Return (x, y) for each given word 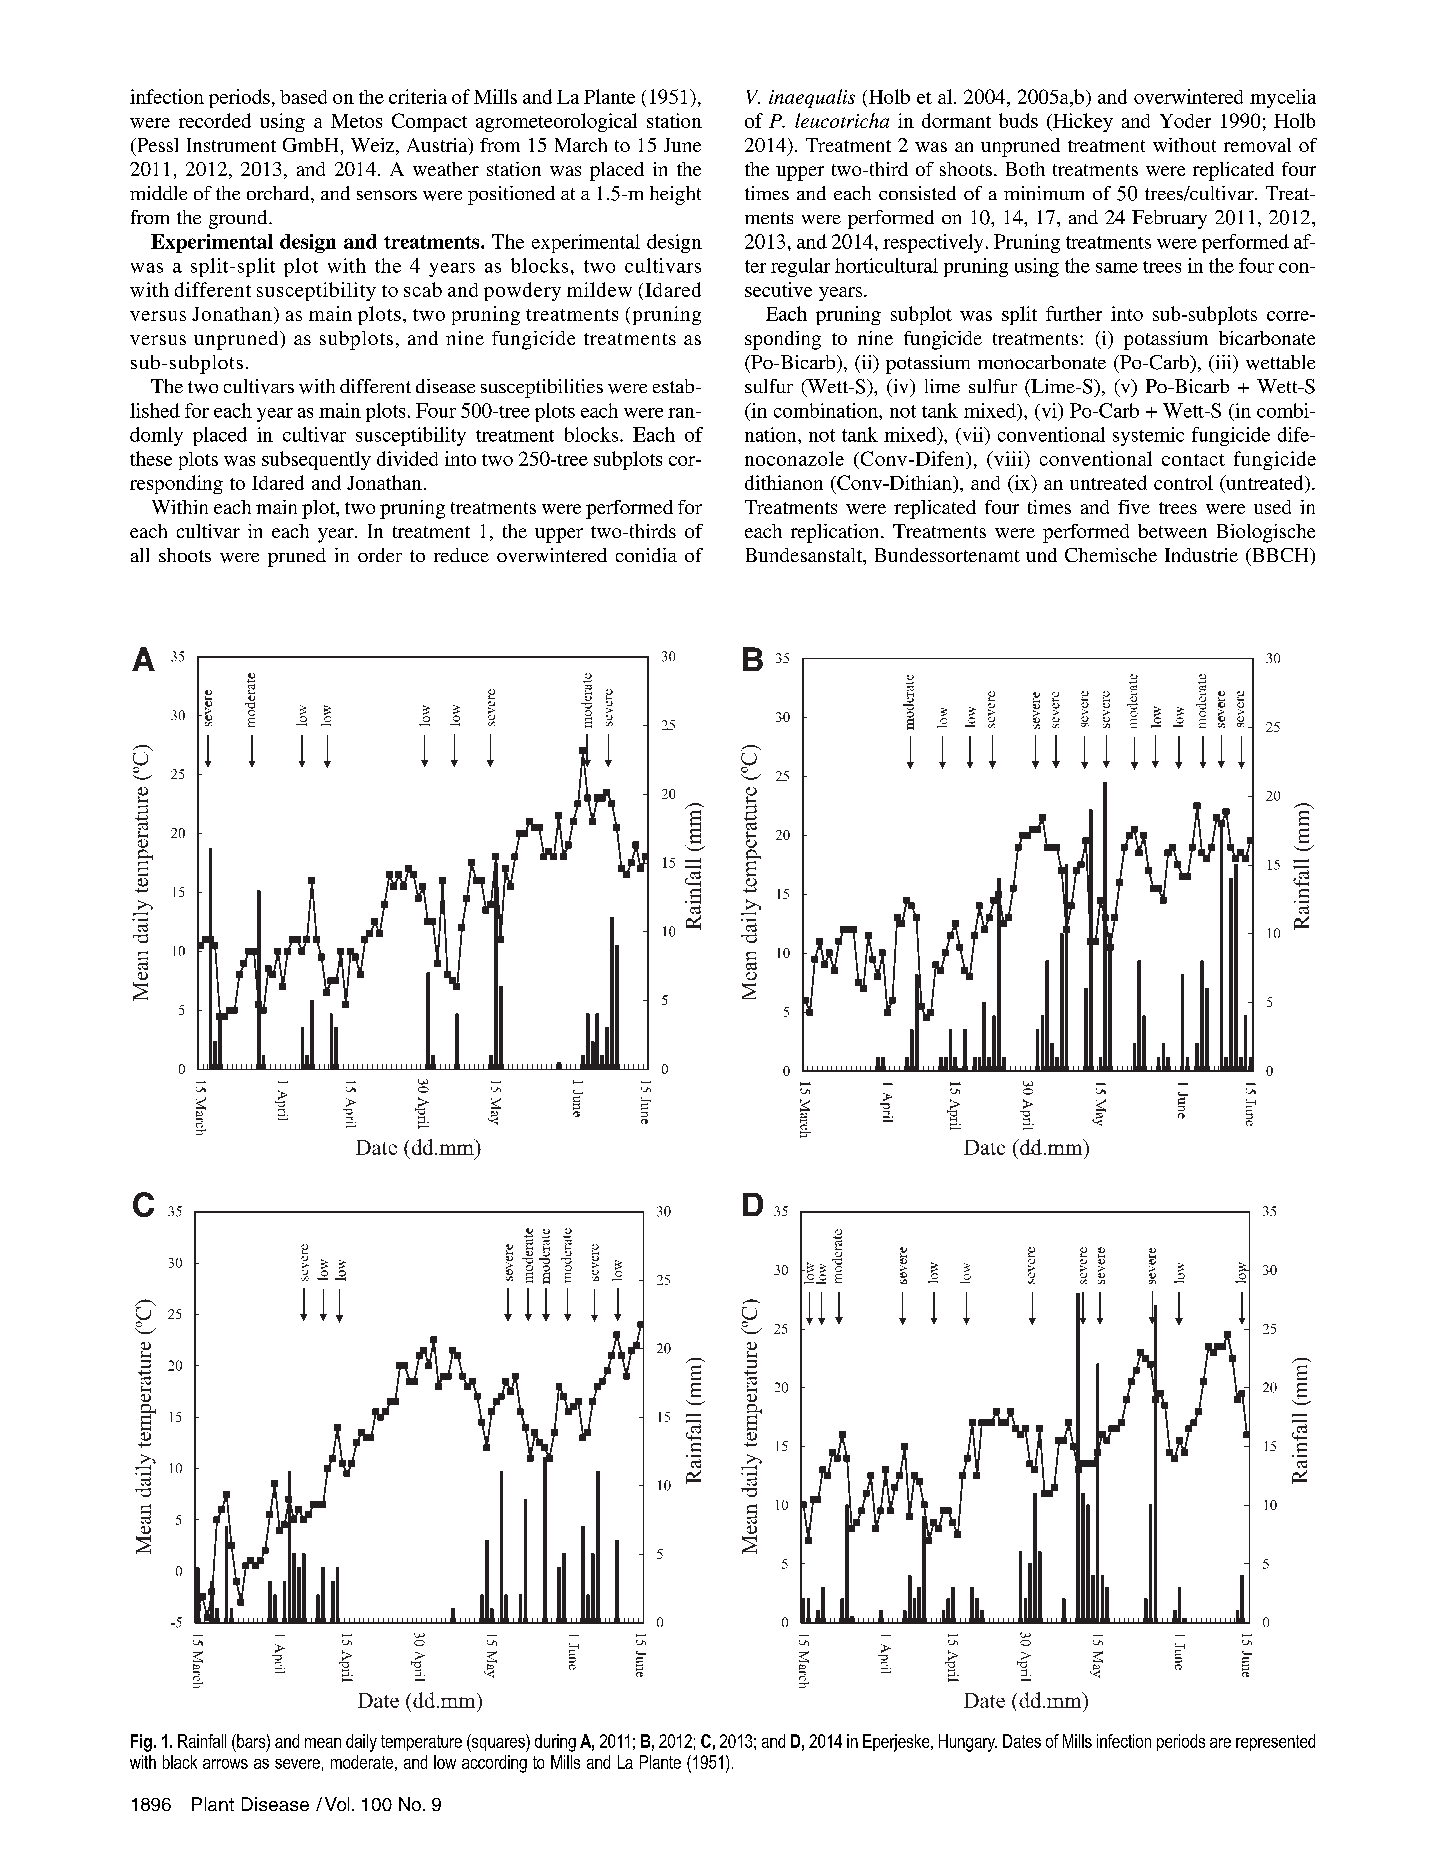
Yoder (1185, 121)
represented (1275, 1742)
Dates (1022, 1741)
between (1172, 531)
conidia (646, 555)
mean (323, 1743)
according (494, 1764)
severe (297, 1764)
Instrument (231, 145)
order (380, 555)
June (682, 145)
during (555, 1743)
